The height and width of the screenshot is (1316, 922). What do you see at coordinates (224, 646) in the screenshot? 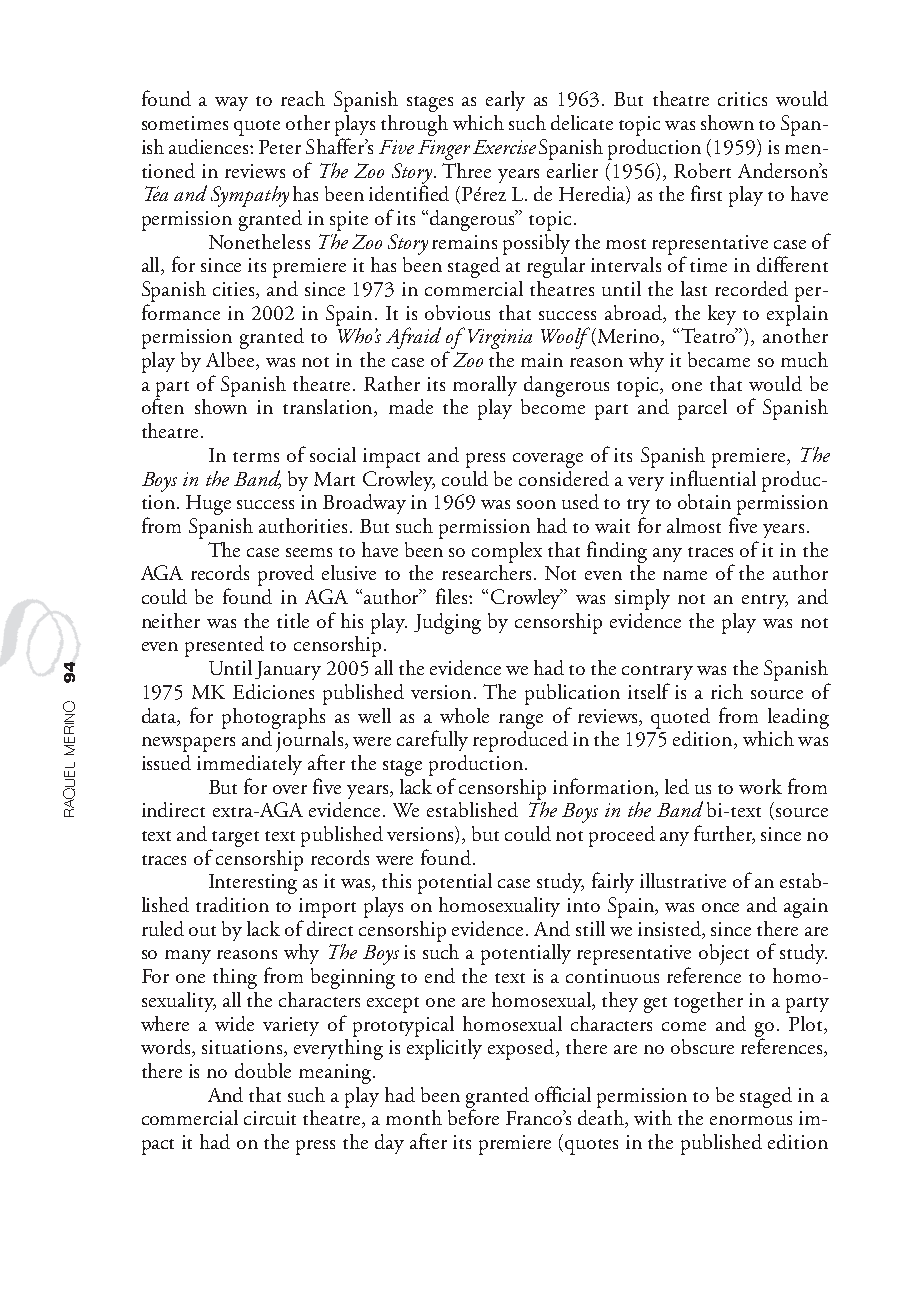
I see `presented` at bounding box center [224, 646].
